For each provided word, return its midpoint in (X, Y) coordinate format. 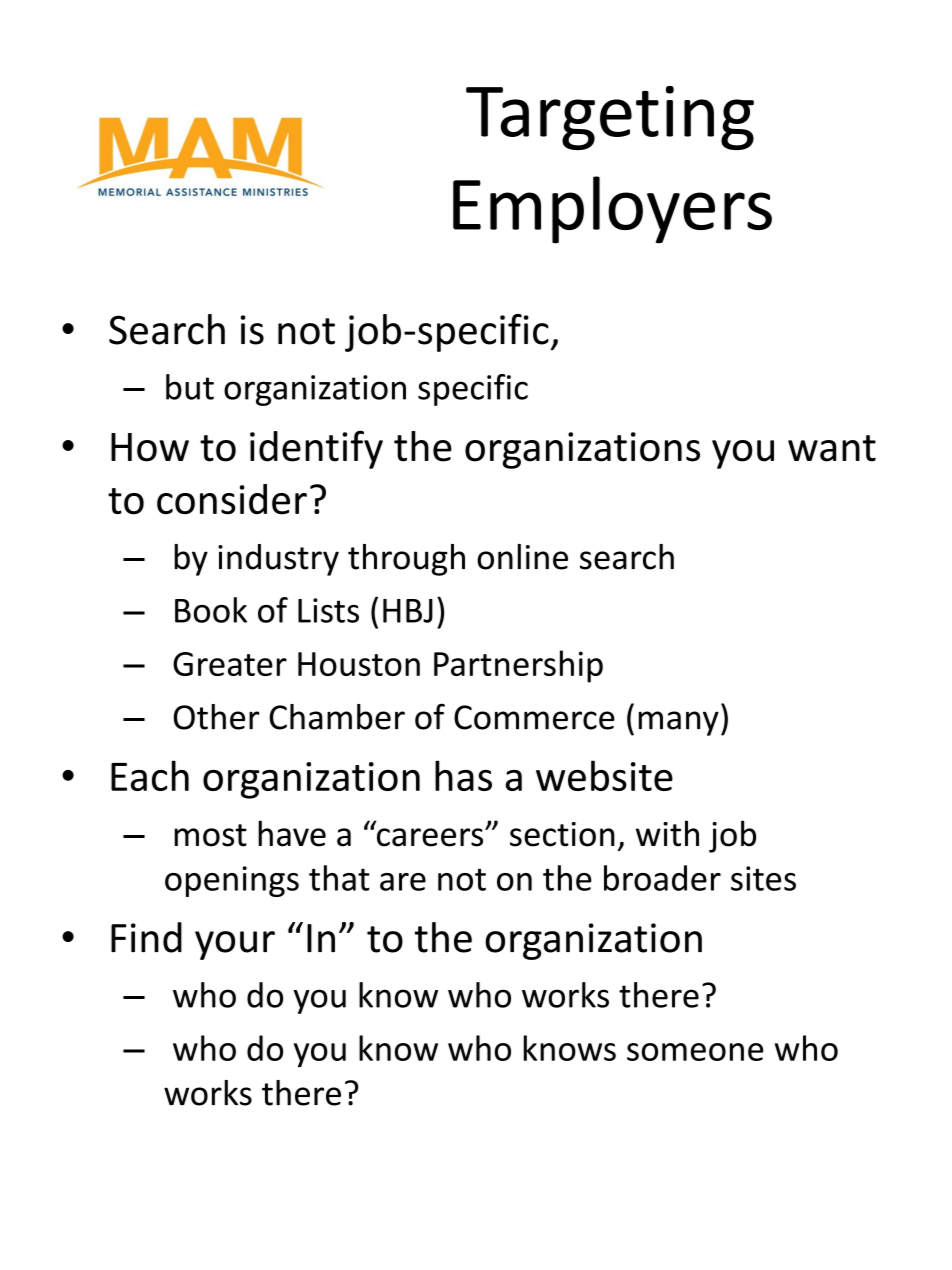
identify (316, 449)
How (150, 447)
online (522, 557)
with (667, 833)
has (463, 775)
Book (211, 610)
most (210, 835)
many (679, 723)
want (832, 448)
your (235, 945)
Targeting (610, 118)
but (190, 387)
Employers (612, 210)
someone (695, 1052)
